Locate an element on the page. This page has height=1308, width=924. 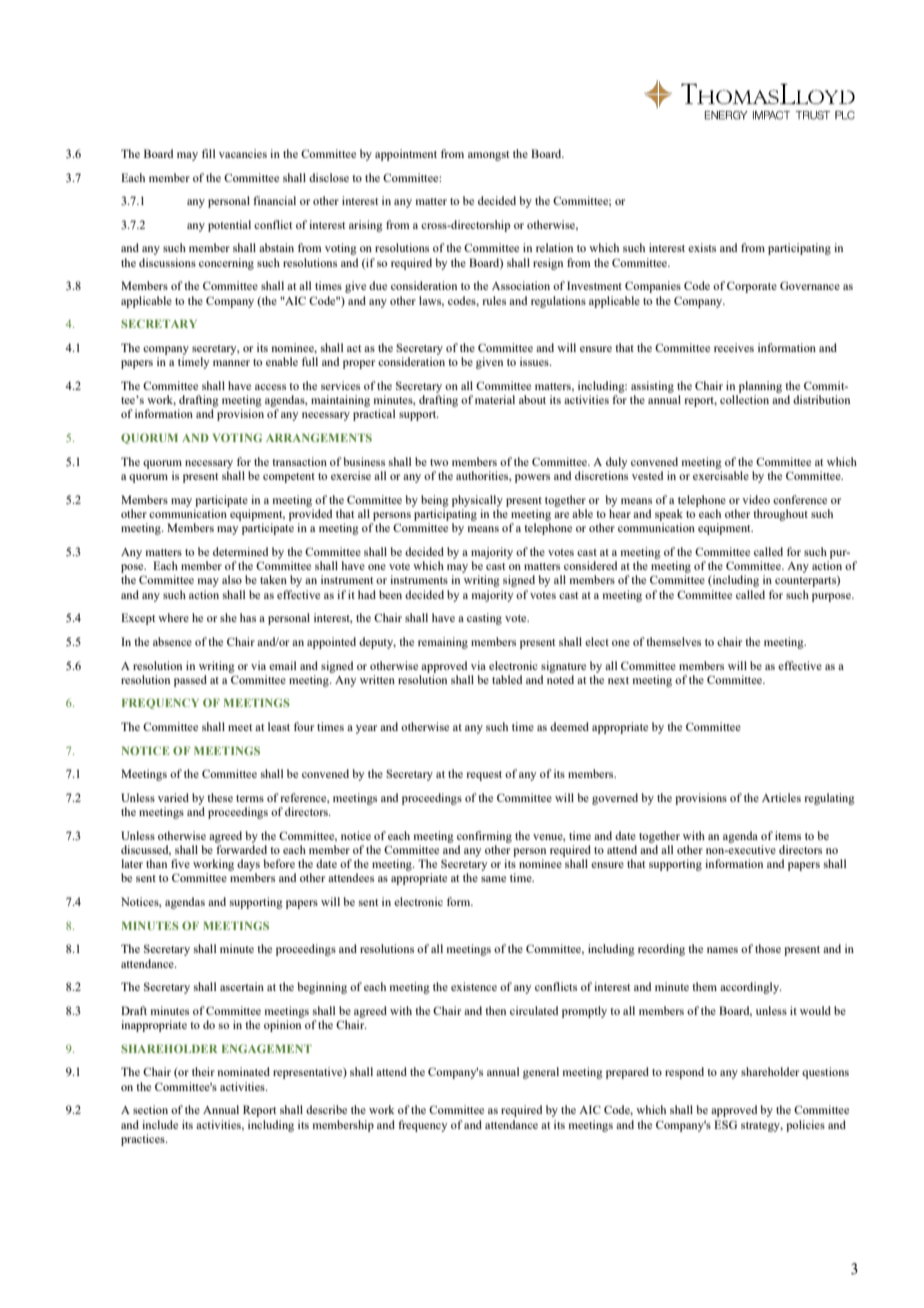
general is located at coordinates (541, 1073).
